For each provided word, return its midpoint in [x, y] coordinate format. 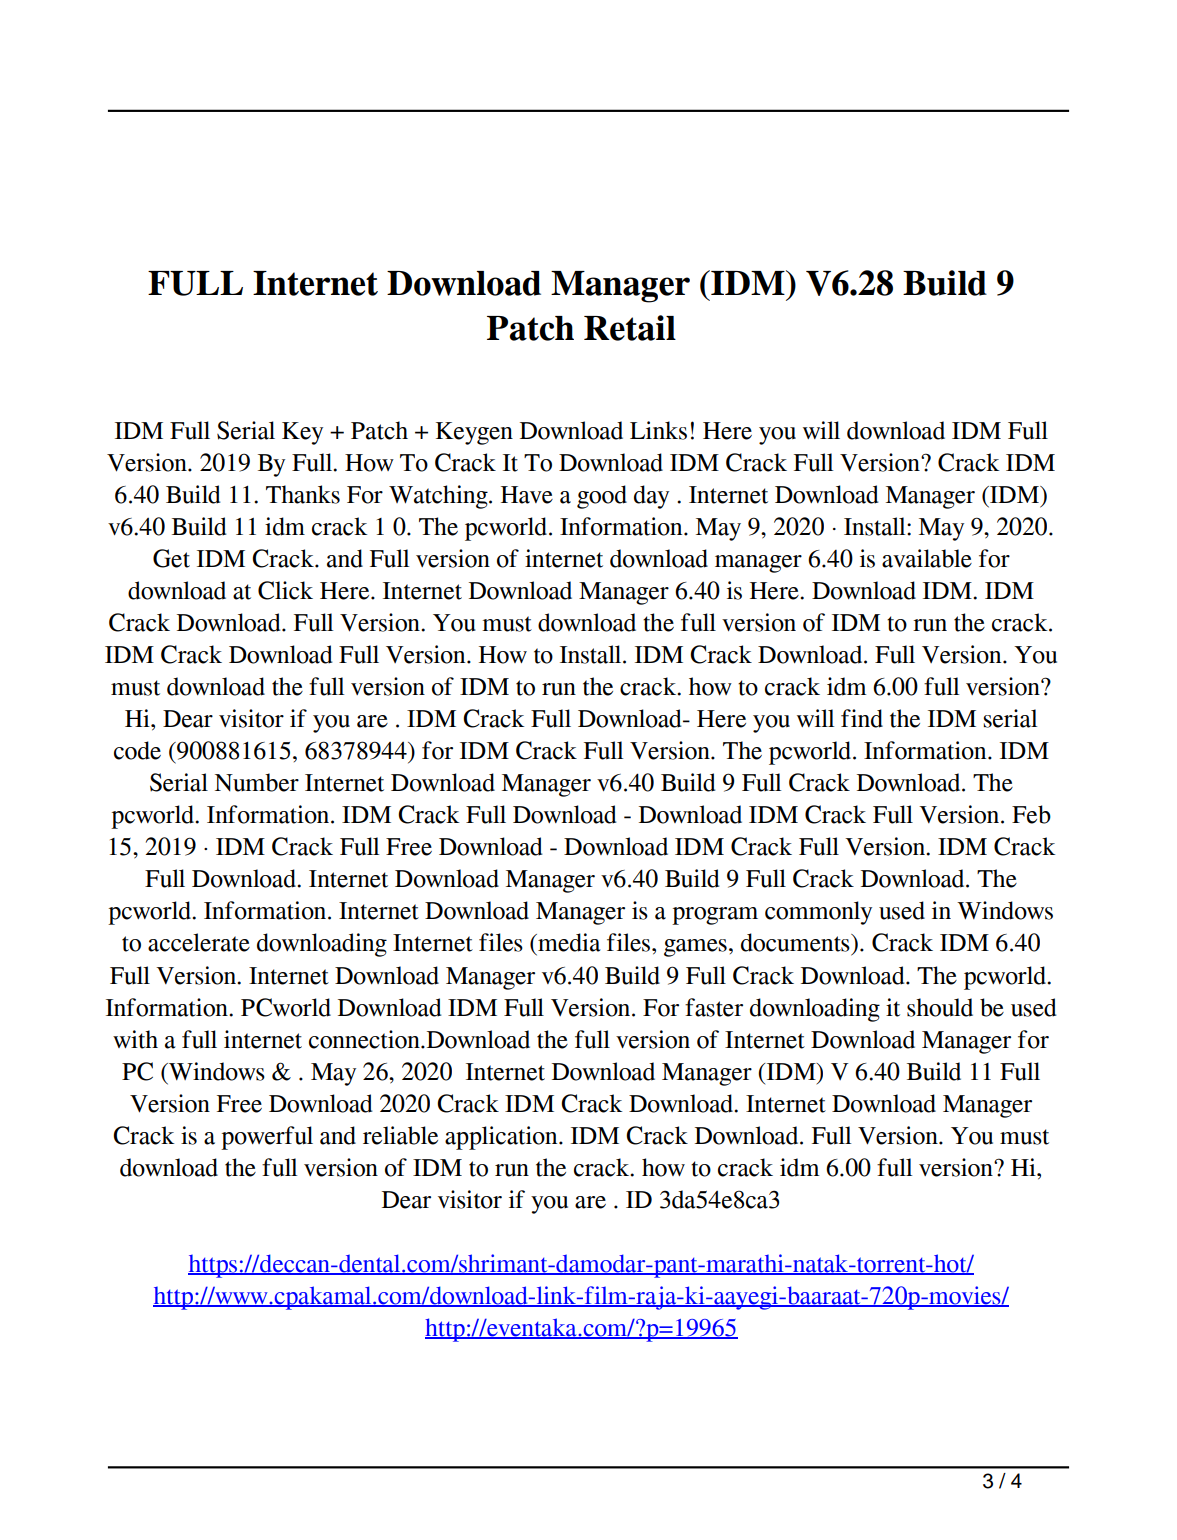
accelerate [199, 942]
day [651, 497]
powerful [267, 1138]
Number [257, 782]
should [940, 1007]
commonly [818, 913]
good [602, 497]
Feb [1031, 814]
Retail [630, 328]
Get [171, 558]
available [927, 558]
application [502, 1138]
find [862, 718]
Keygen [474, 433]
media [568, 942]
